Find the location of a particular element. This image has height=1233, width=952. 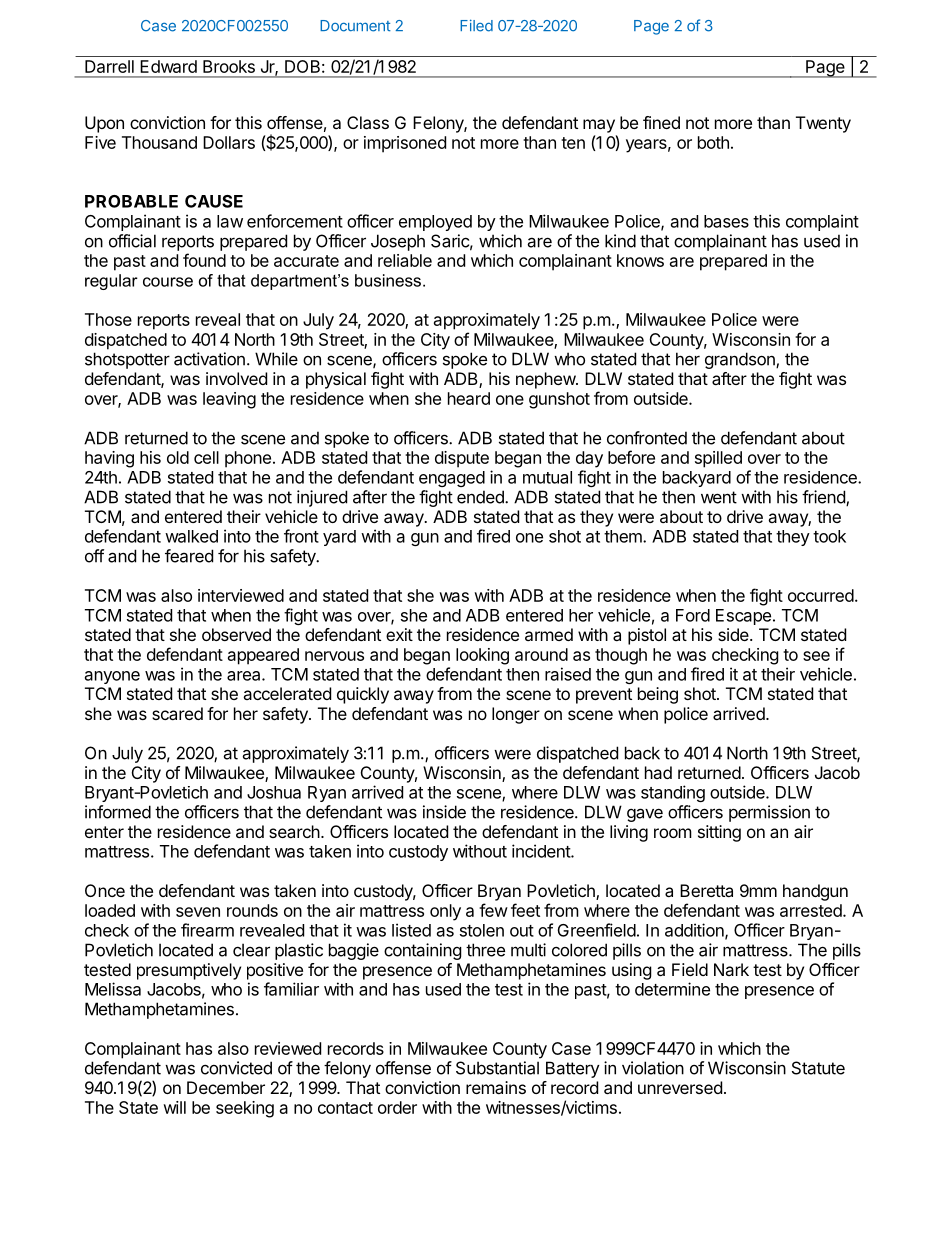

scared is located at coordinates (177, 713).
